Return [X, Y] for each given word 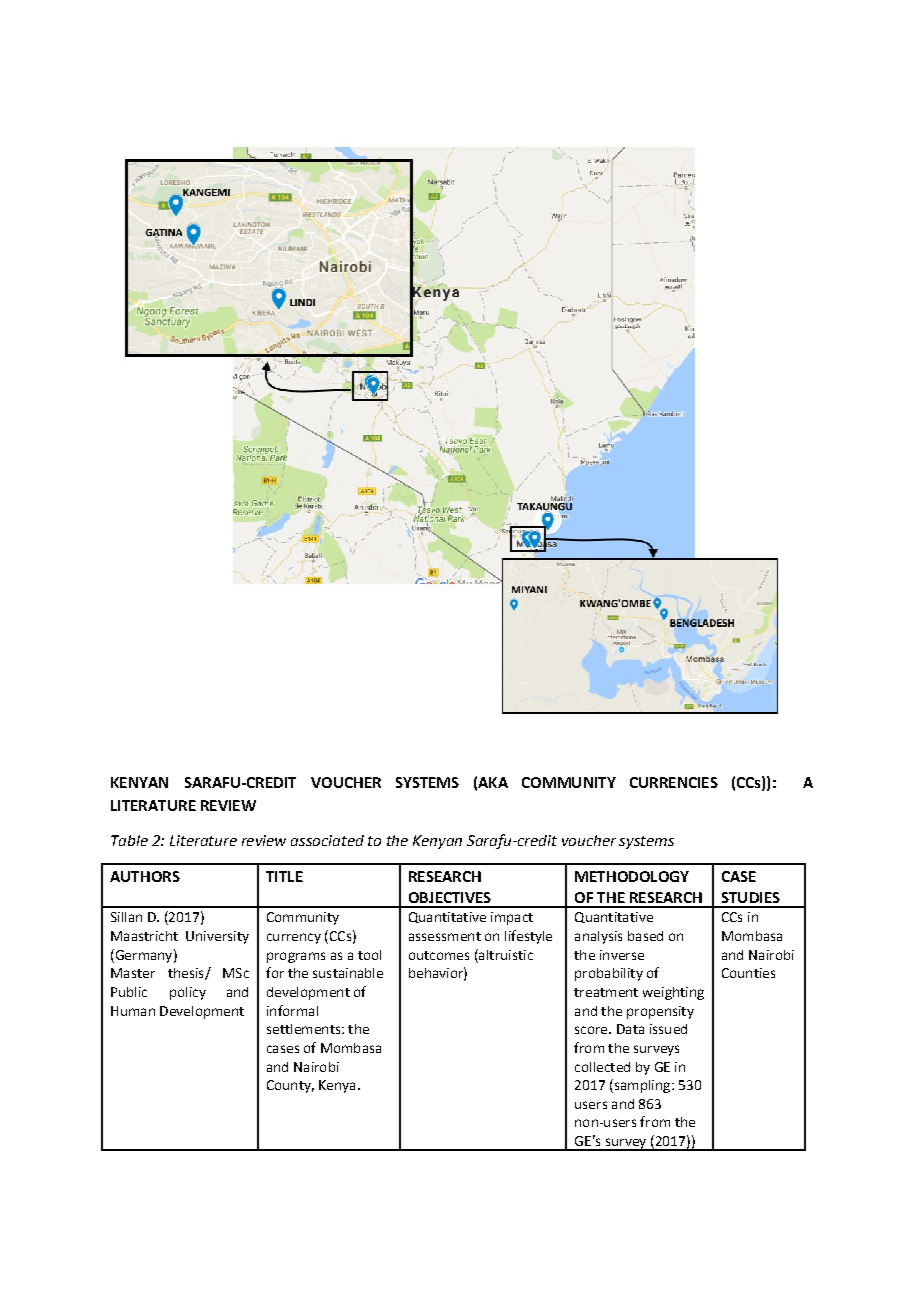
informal [292, 1010]
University [217, 937]
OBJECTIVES [450, 897]
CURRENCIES [674, 782]
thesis [187, 974]
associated [327, 840]
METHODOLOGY [632, 876]
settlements [305, 1029]
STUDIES [751, 897]
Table [129, 840]
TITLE [284, 876]
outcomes [439, 955]
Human [133, 1011]
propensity [660, 1012]
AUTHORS [145, 876]
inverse [622, 955]
